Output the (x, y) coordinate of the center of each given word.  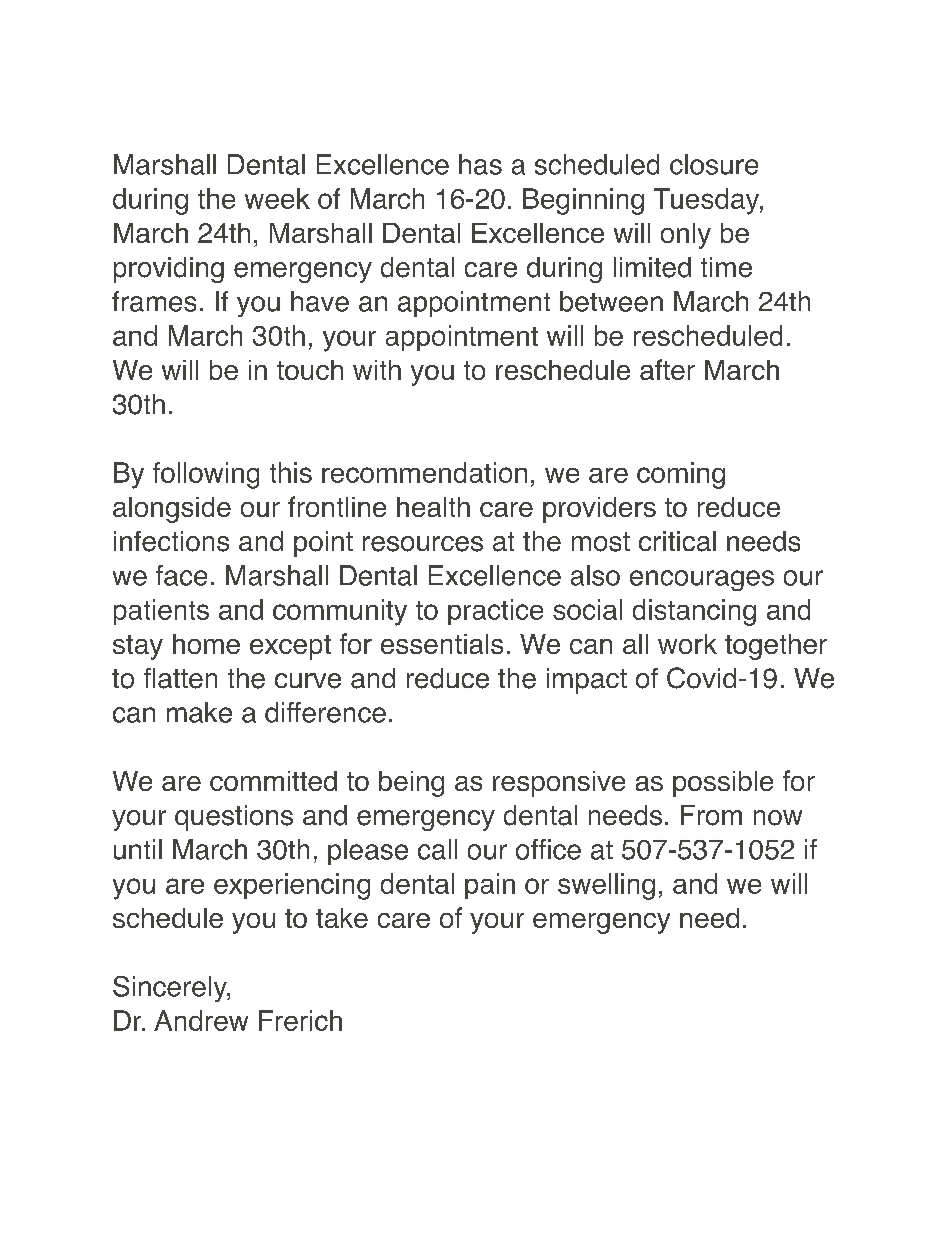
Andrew (201, 1020)
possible (723, 784)
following (206, 475)
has (480, 164)
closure (714, 164)
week (277, 198)
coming (681, 475)
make (199, 712)
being (411, 784)
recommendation (424, 472)
